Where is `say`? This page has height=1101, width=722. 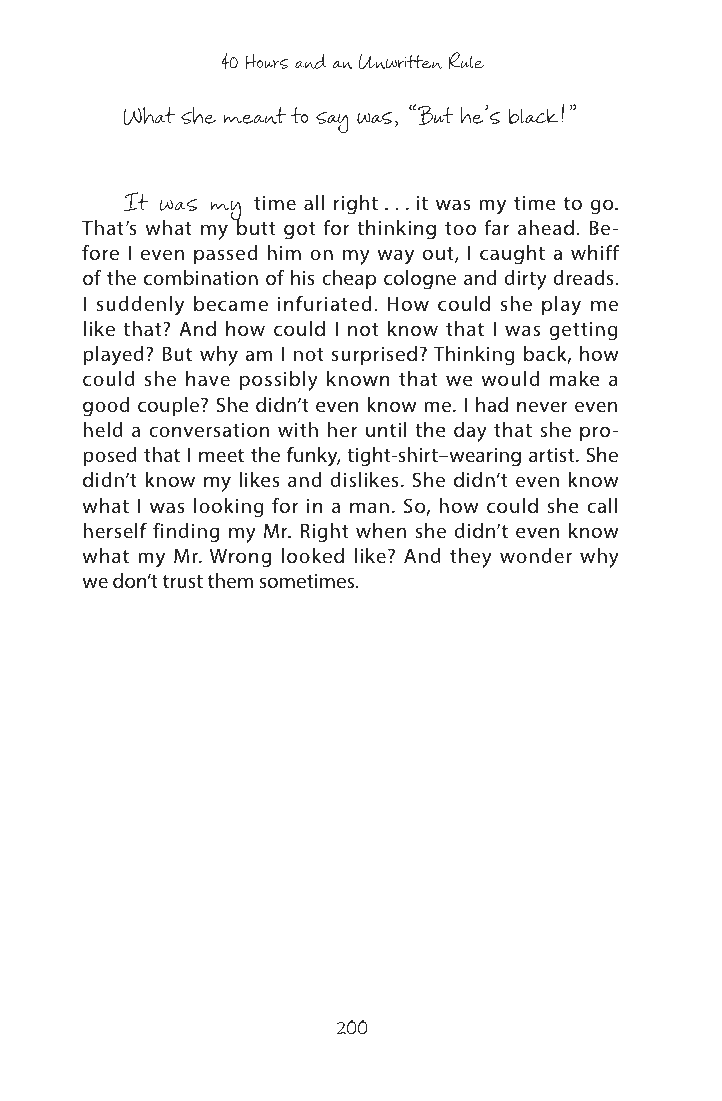 say is located at coordinates (332, 123).
